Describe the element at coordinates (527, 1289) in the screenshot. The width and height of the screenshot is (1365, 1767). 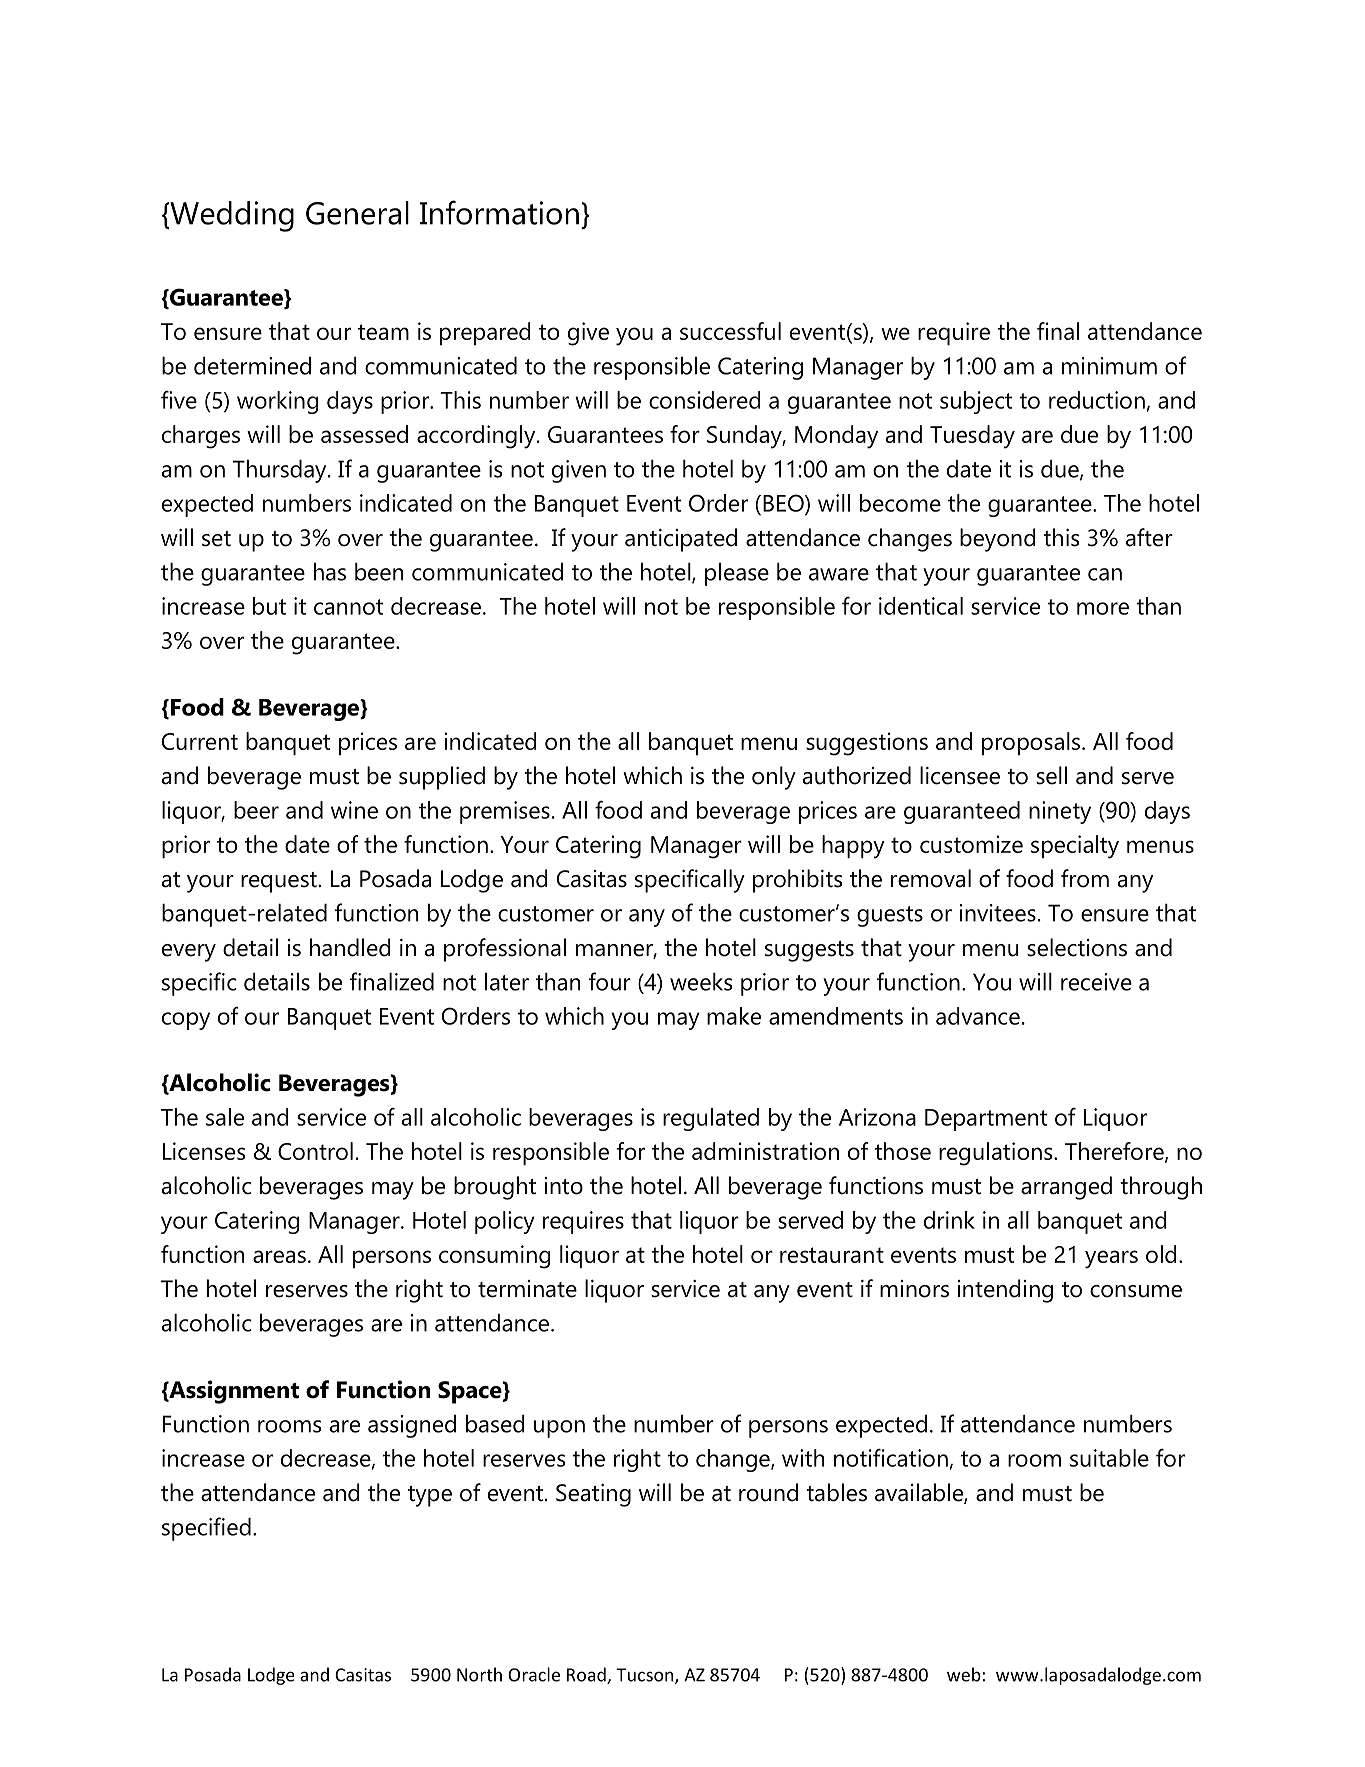
I see `terminate` at that location.
